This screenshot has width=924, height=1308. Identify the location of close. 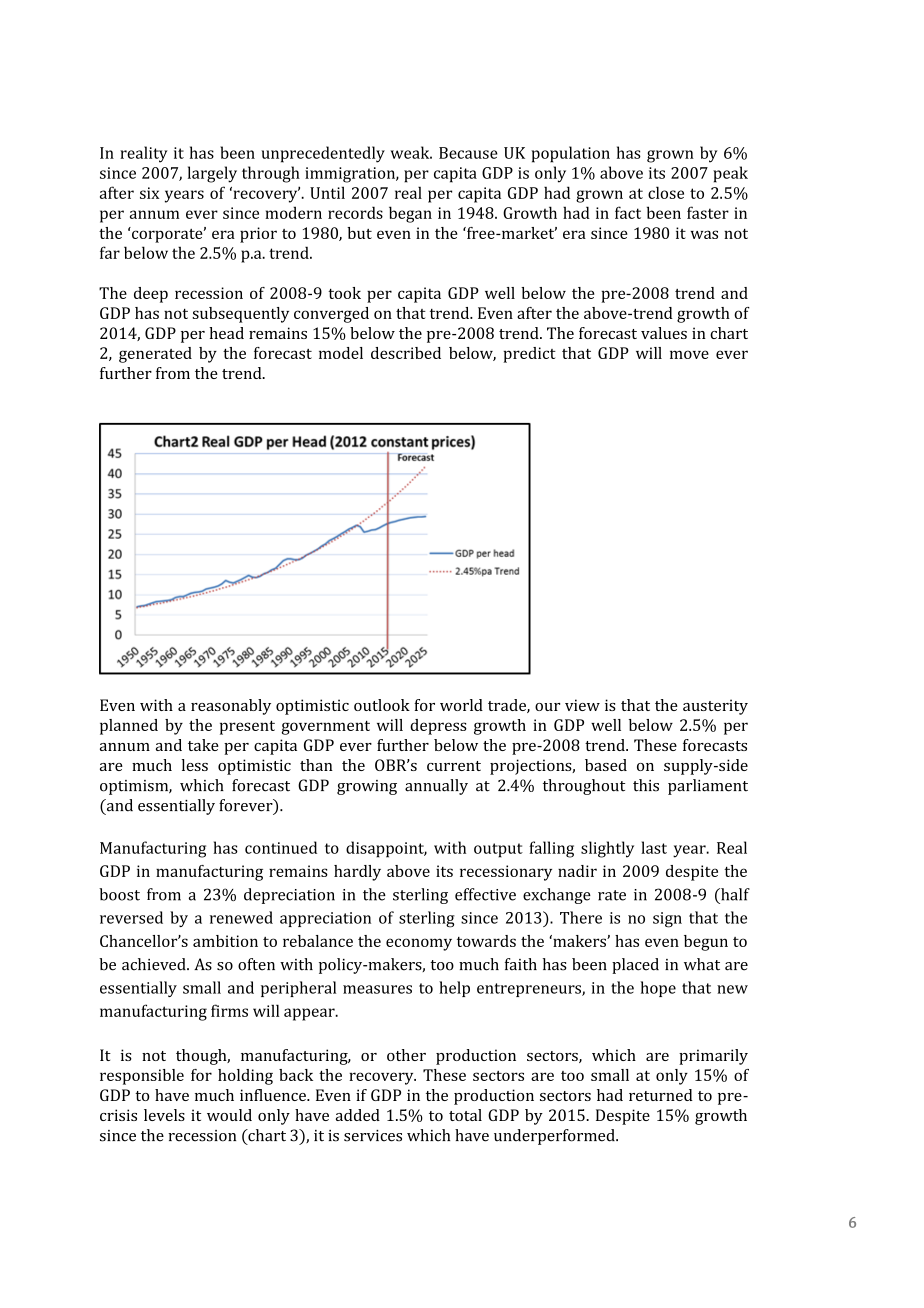
(666, 192).
